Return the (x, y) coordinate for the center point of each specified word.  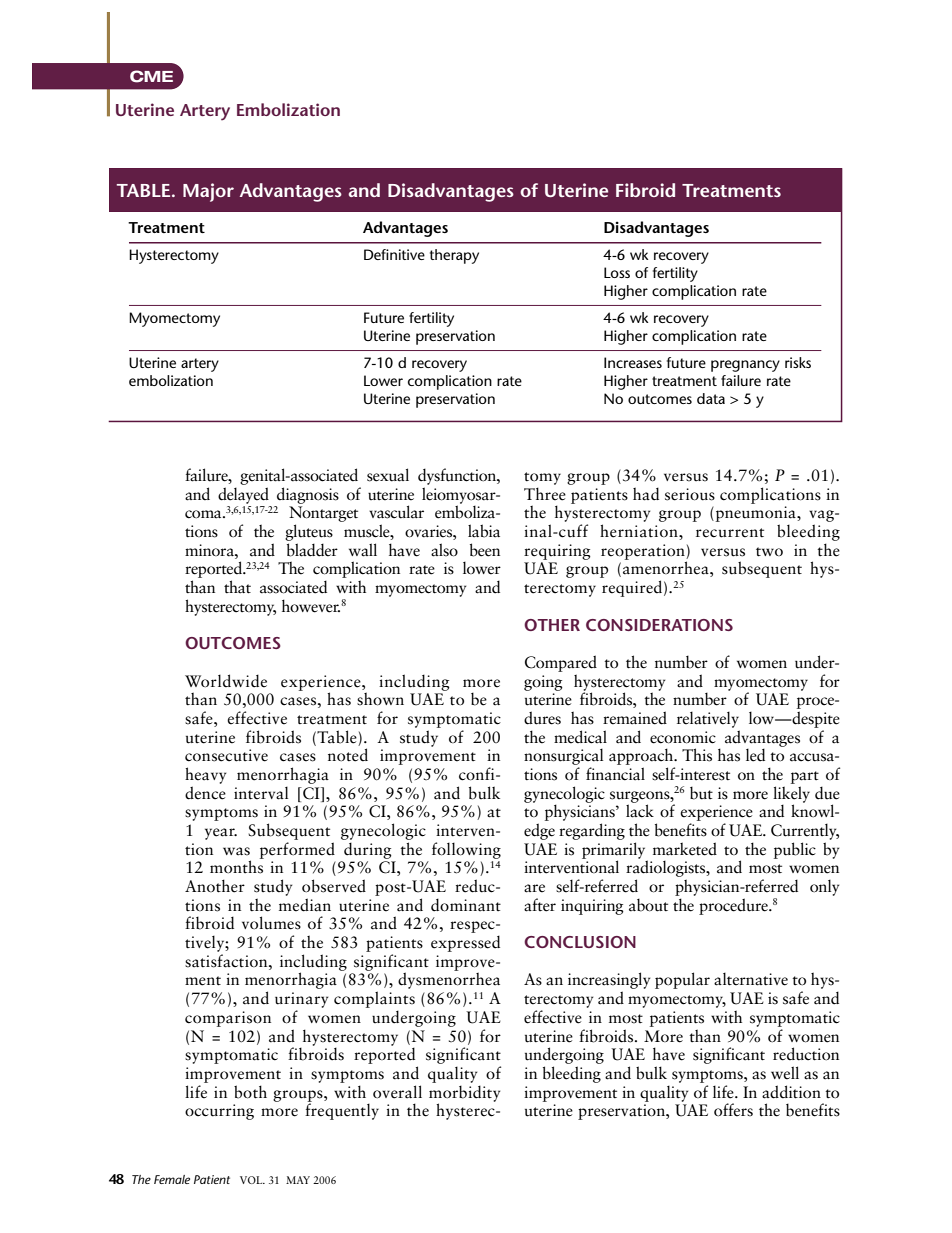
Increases (633, 362)
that (237, 587)
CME (151, 76)
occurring (219, 1112)
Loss (617, 272)
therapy (454, 256)
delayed (243, 495)
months (237, 866)
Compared (561, 663)
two (769, 552)
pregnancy (745, 366)
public (795, 850)
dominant (466, 905)
